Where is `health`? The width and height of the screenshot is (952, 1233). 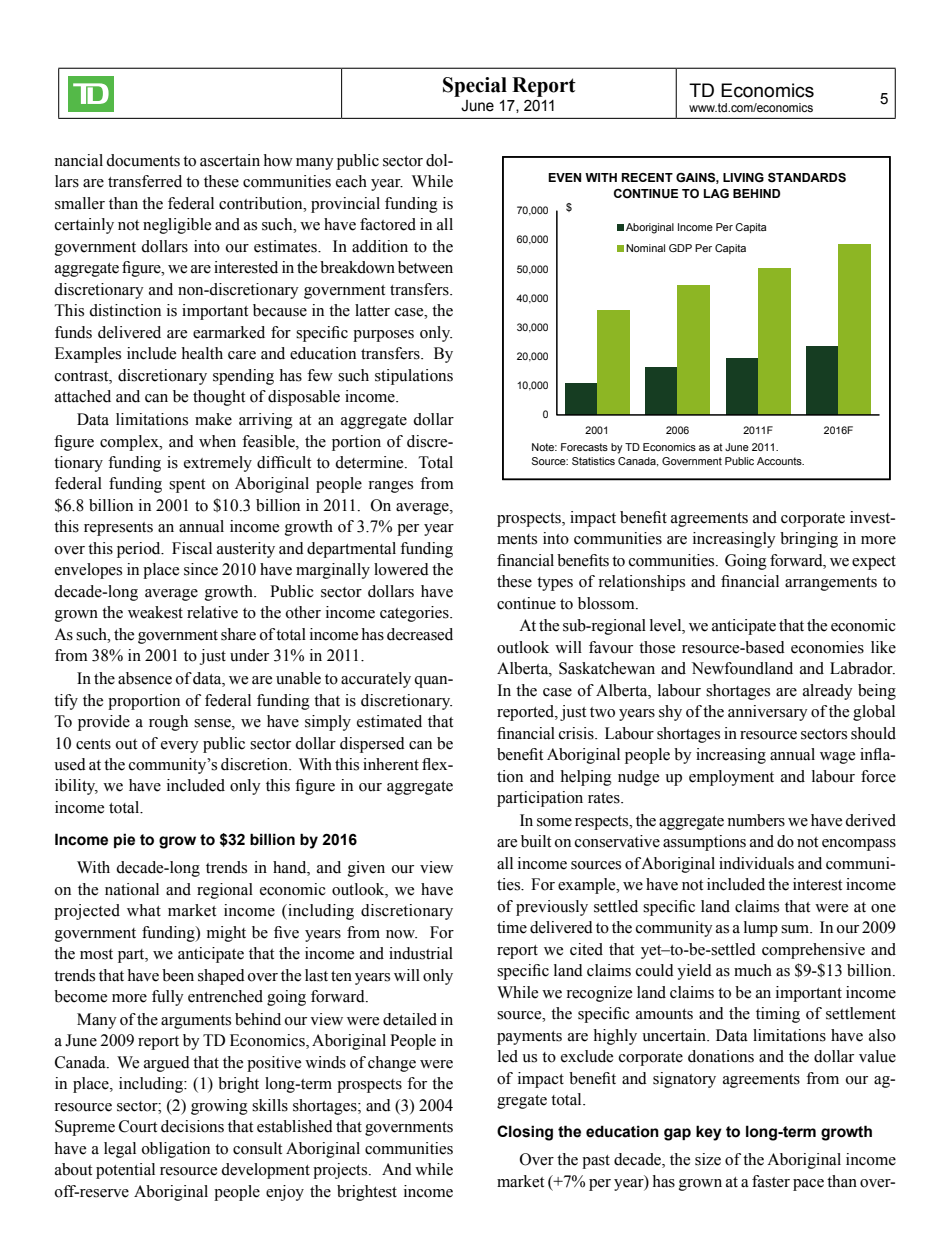
health is located at coordinates (202, 353).
